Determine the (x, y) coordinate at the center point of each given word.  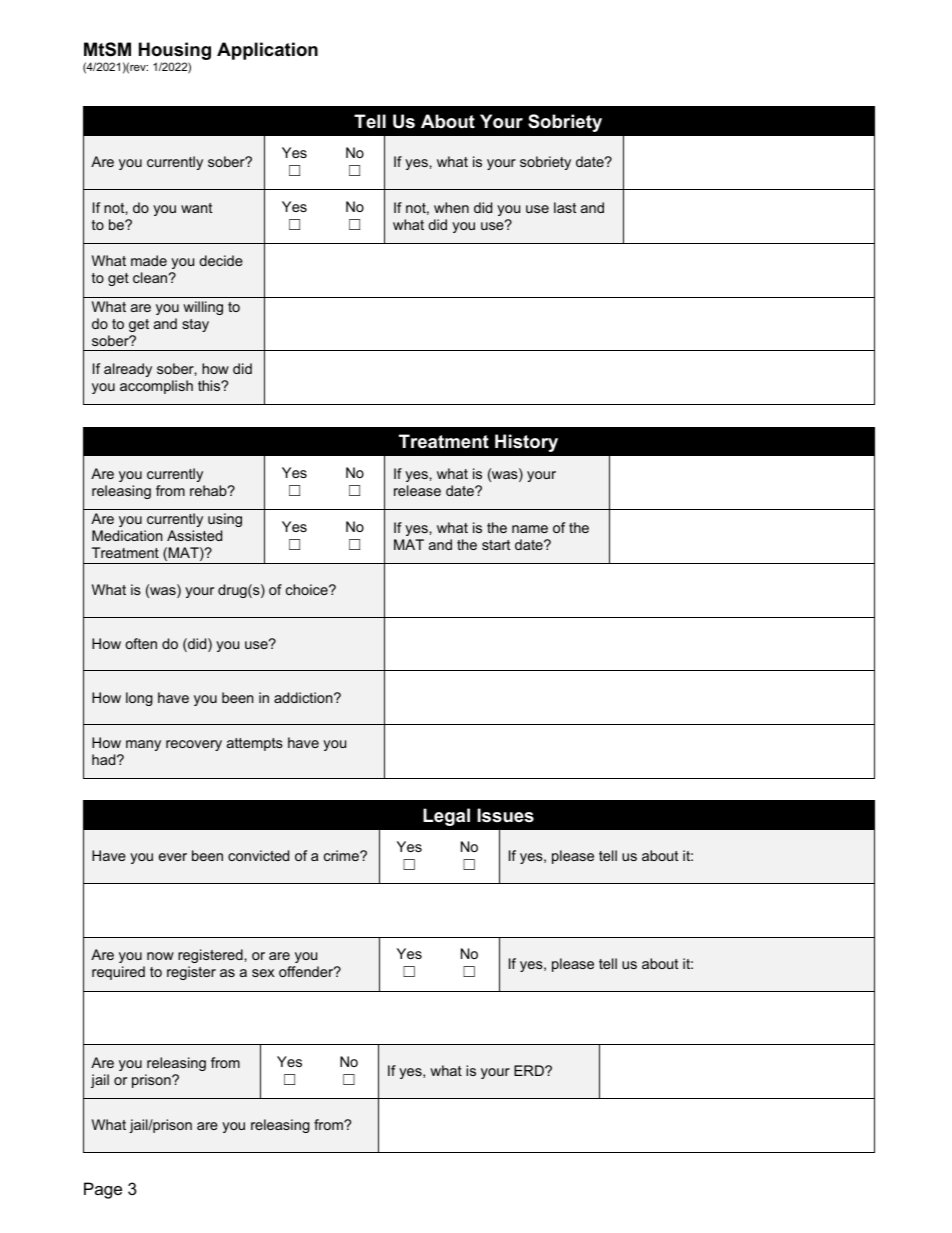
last (565, 207)
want (196, 208)
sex (263, 973)
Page (103, 1190)
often (141, 643)
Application (267, 51)
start (496, 545)
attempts (255, 744)
